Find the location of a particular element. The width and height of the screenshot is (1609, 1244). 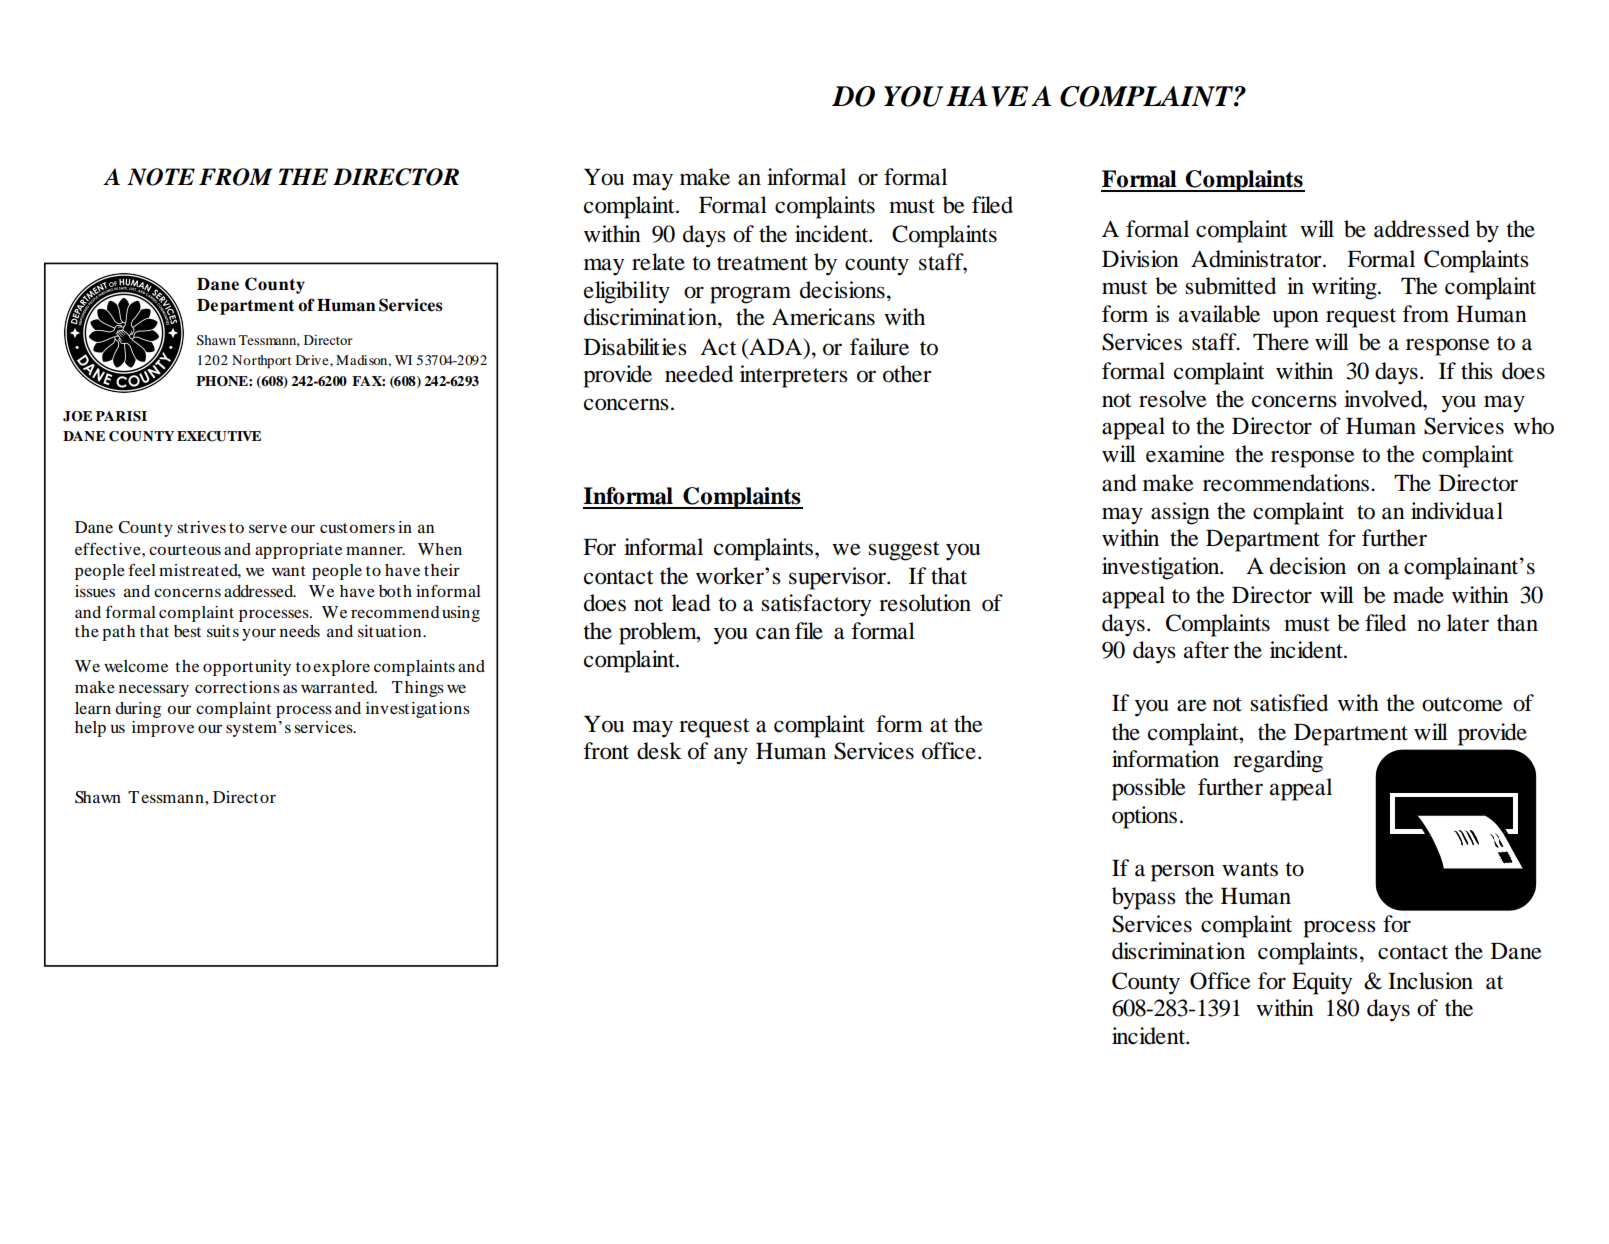

made is located at coordinates (1418, 595).
